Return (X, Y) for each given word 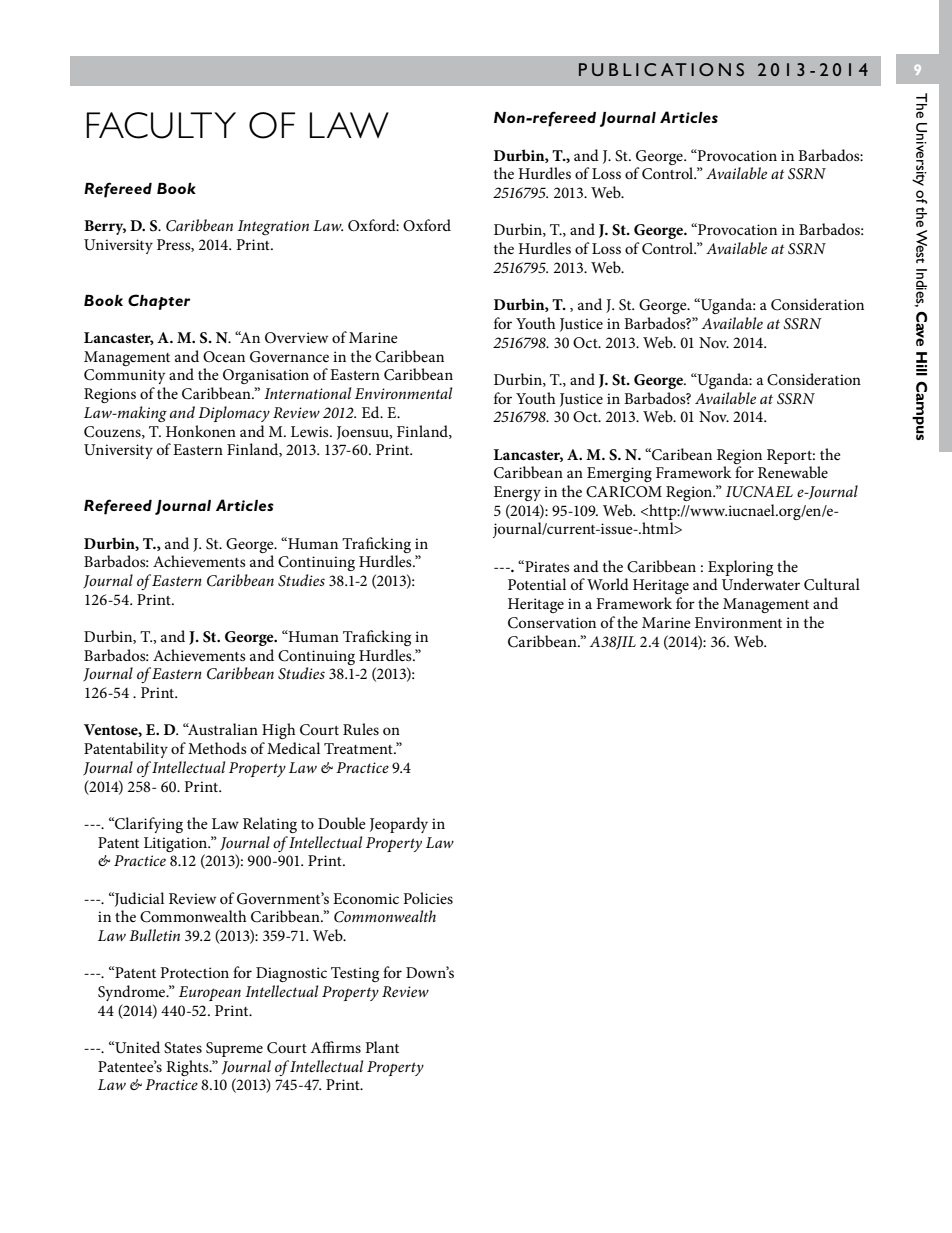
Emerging (619, 474)
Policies (428, 898)
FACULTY (161, 125)
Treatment (359, 748)
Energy (517, 493)
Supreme (234, 1049)
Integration (273, 227)
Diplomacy (234, 414)
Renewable (793, 472)
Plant (382, 1047)
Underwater (761, 584)
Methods (217, 748)
